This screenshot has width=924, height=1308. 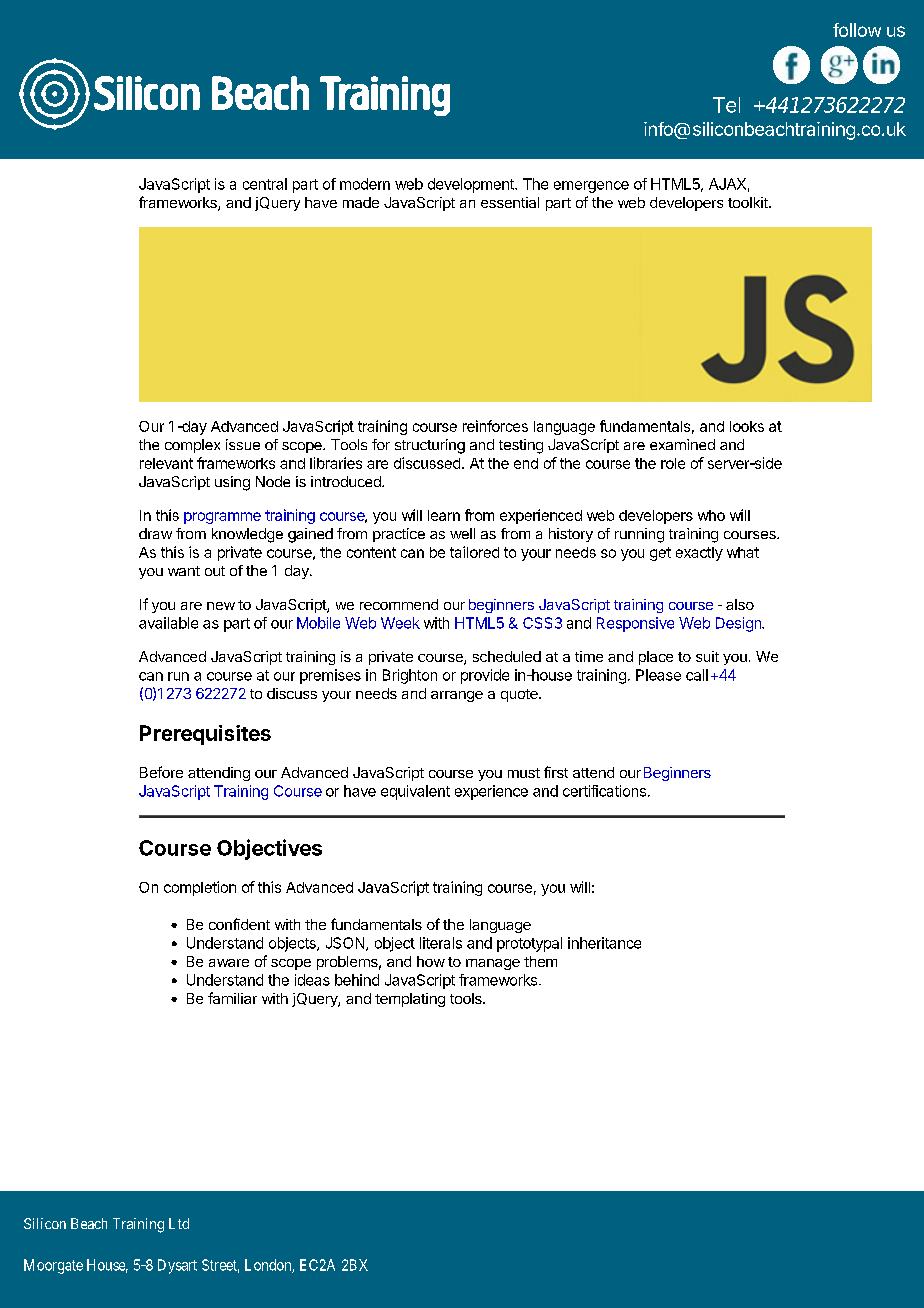 What do you see at coordinates (529, 944) in the screenshot?
I see `prototypal` at bounding box center [529, 944].
